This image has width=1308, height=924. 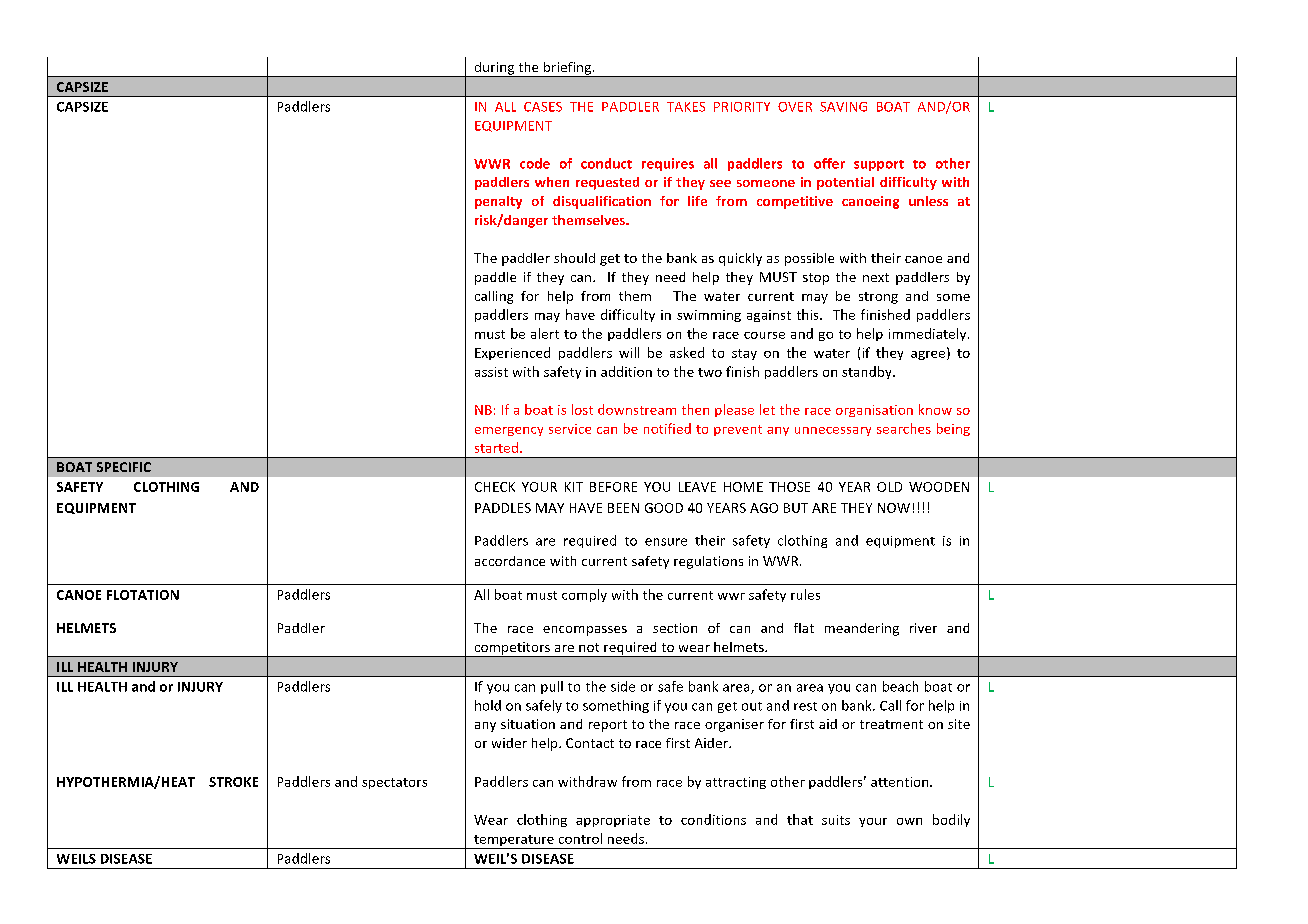 I want to click on SAVING, so click(x=843, y=107).
